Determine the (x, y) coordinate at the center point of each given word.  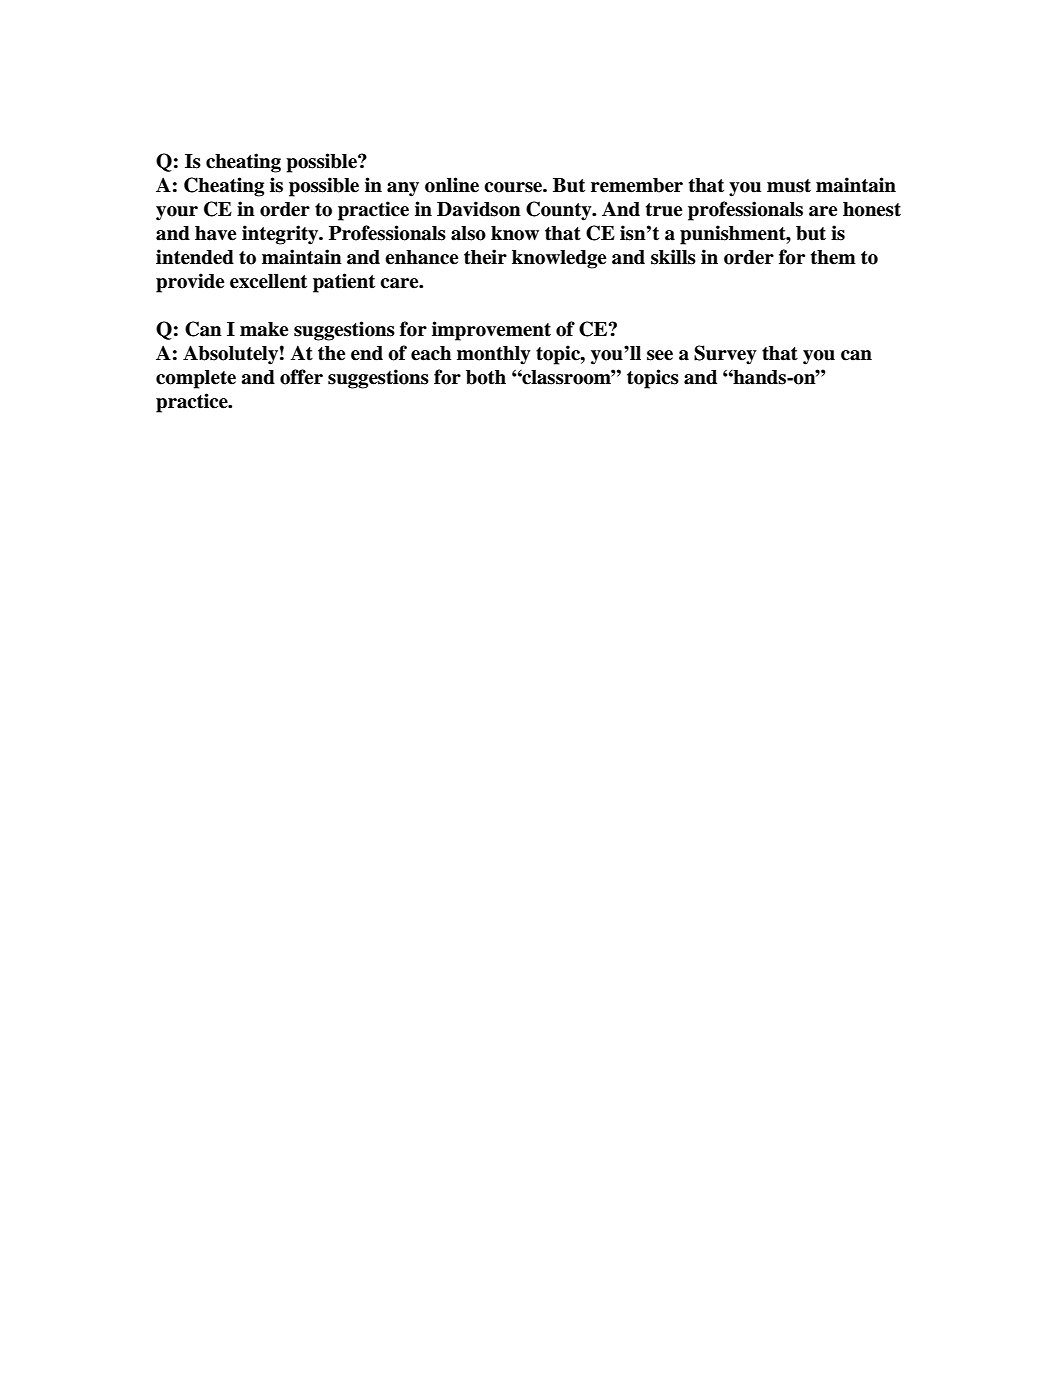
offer (301, 377)
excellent (268, 281)
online (452, 185)
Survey (725, 355)
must (789, 186)
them (833, 257)
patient (344, 283)
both (486, 377)
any (403, 189)
